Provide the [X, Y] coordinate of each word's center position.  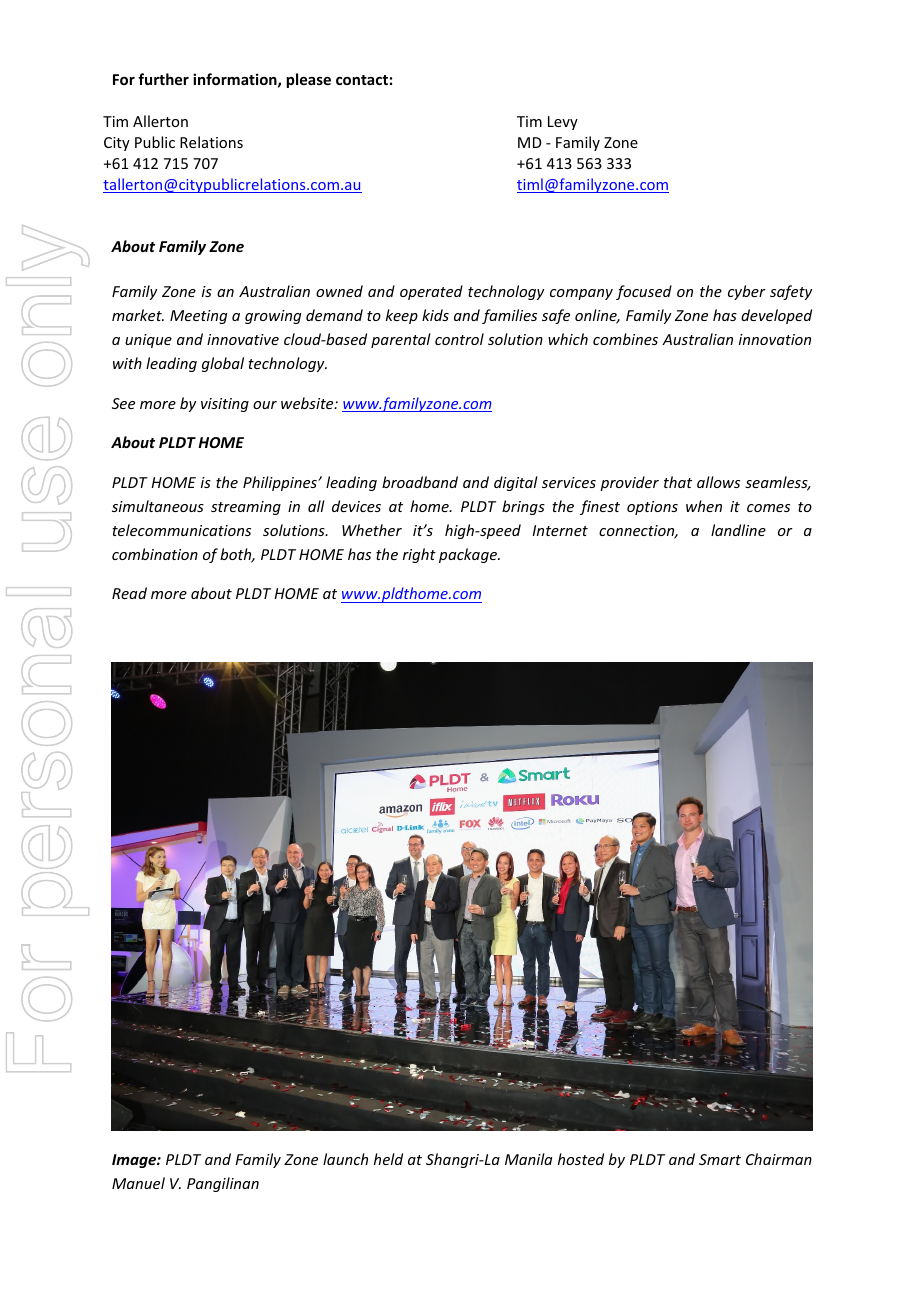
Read [129, 593]
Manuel [138, 1183]
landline [738, 530]
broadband [420, 482]
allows [718, 482]
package [469, 555]
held [388, 1159]
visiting [225, 405]
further [163, 79]
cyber [747, 292]
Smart [720, 1159]
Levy [563, 123]
